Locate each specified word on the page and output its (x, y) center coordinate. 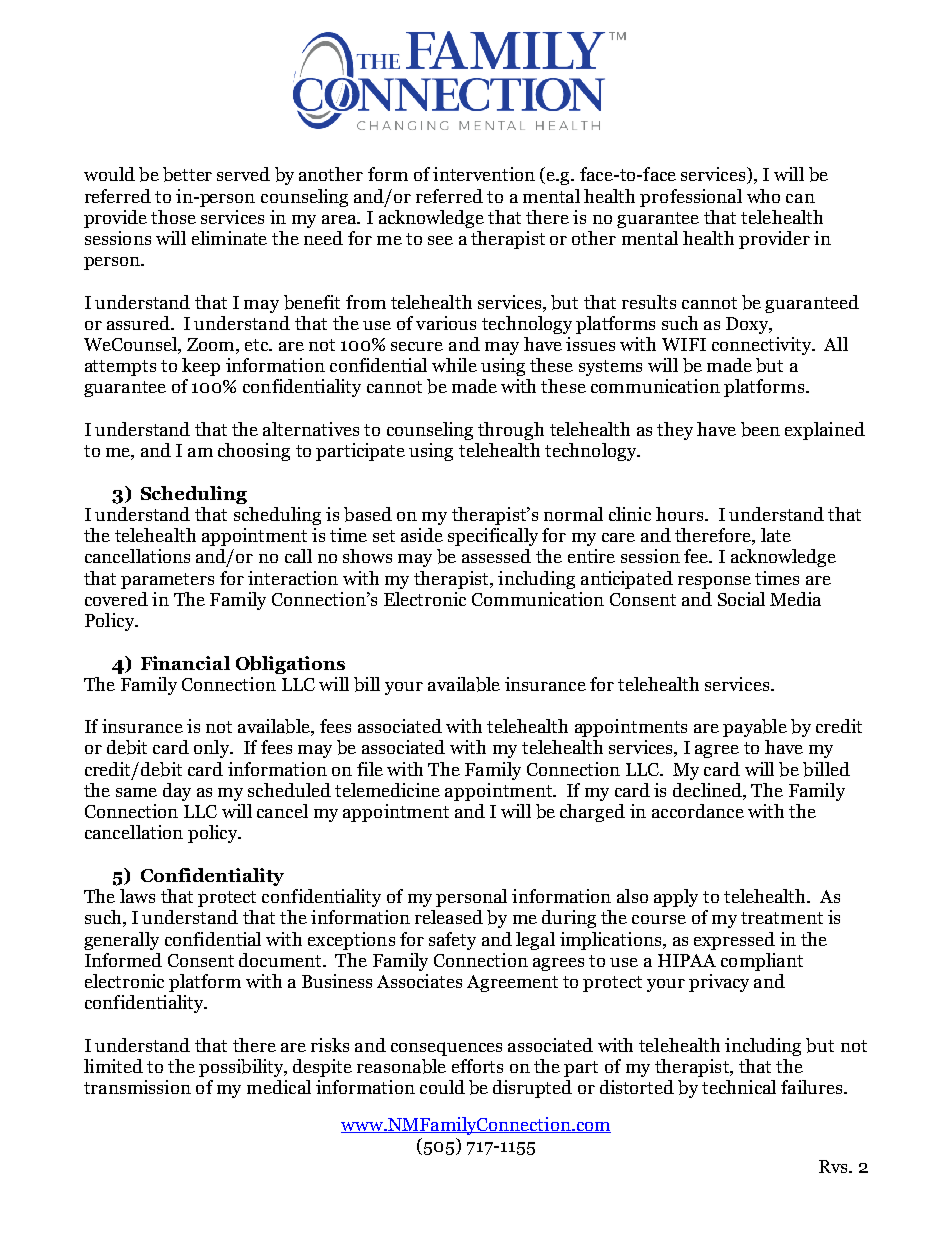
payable (755, 728)
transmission (137, 1087)
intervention (484, 174)
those (173, 217)
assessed (496, 556)
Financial (185, 663)
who (763, 196)
